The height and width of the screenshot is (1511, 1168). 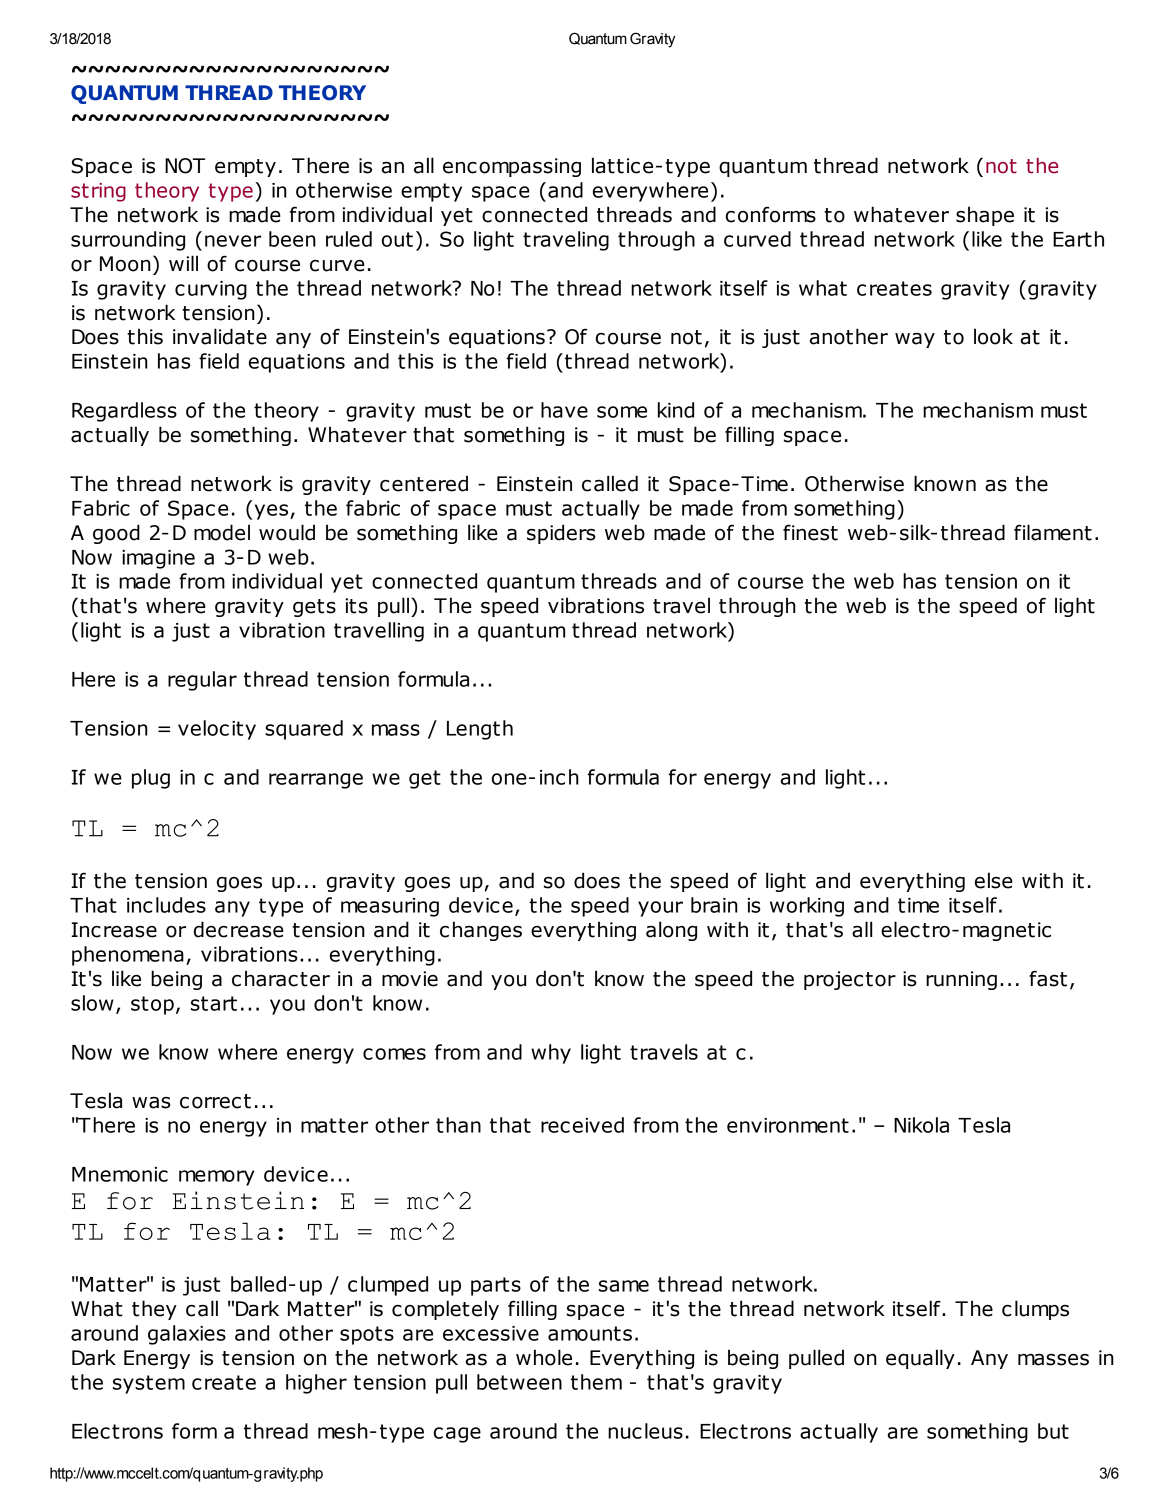 I want to click on equally, so click(x=920, y=1359).
